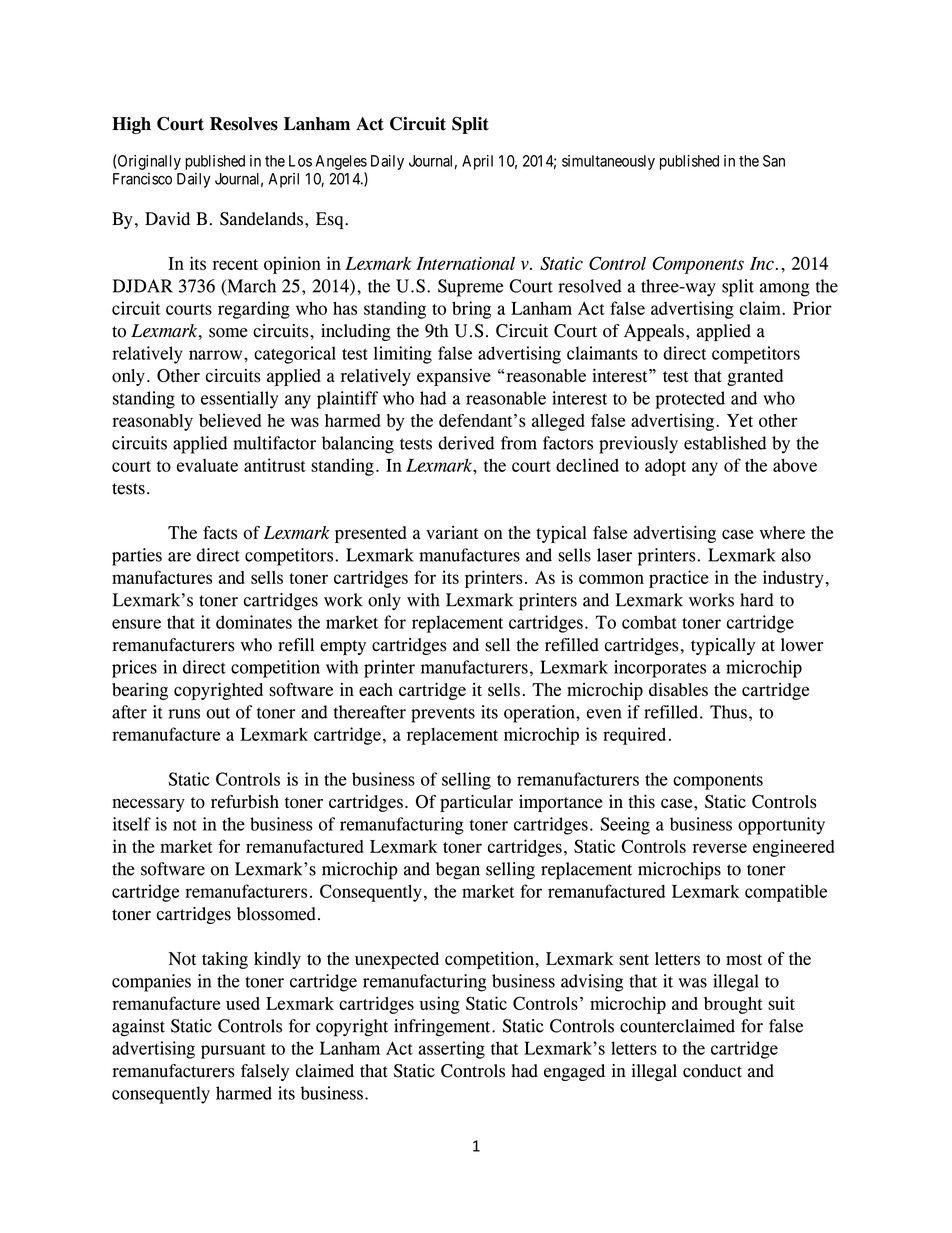 This page has width=952, height=1233. I want to click on out, so click(218, 713).
